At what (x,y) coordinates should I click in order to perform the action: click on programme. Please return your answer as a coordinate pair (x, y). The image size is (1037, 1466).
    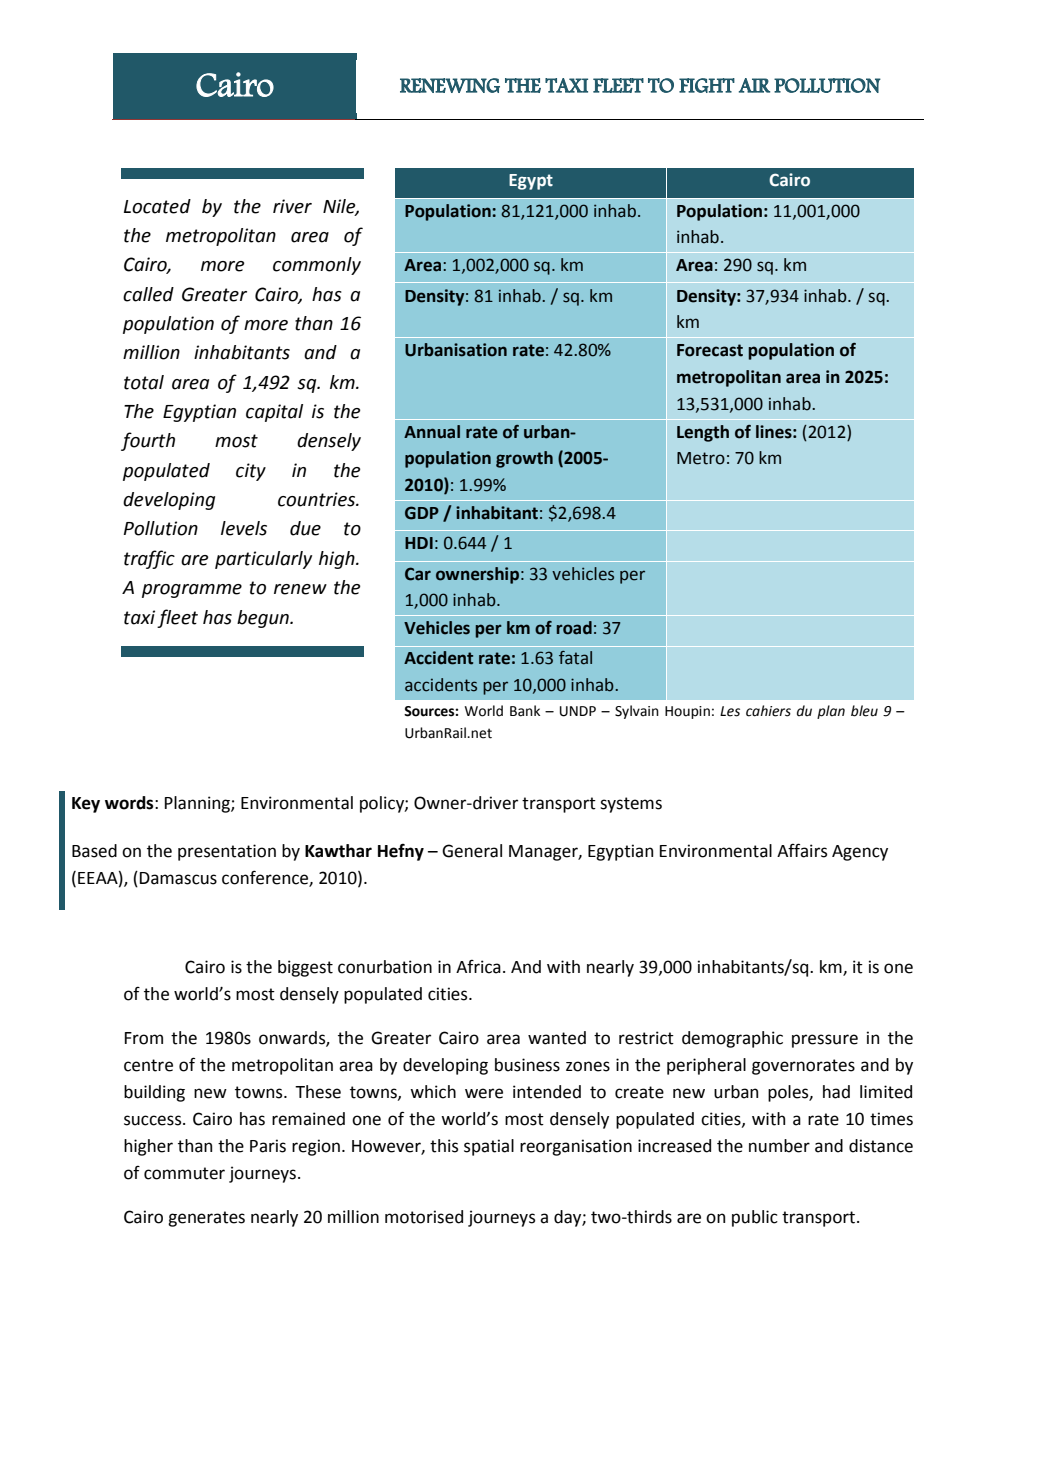
    Looking at the image, I should click on (192, 591).
